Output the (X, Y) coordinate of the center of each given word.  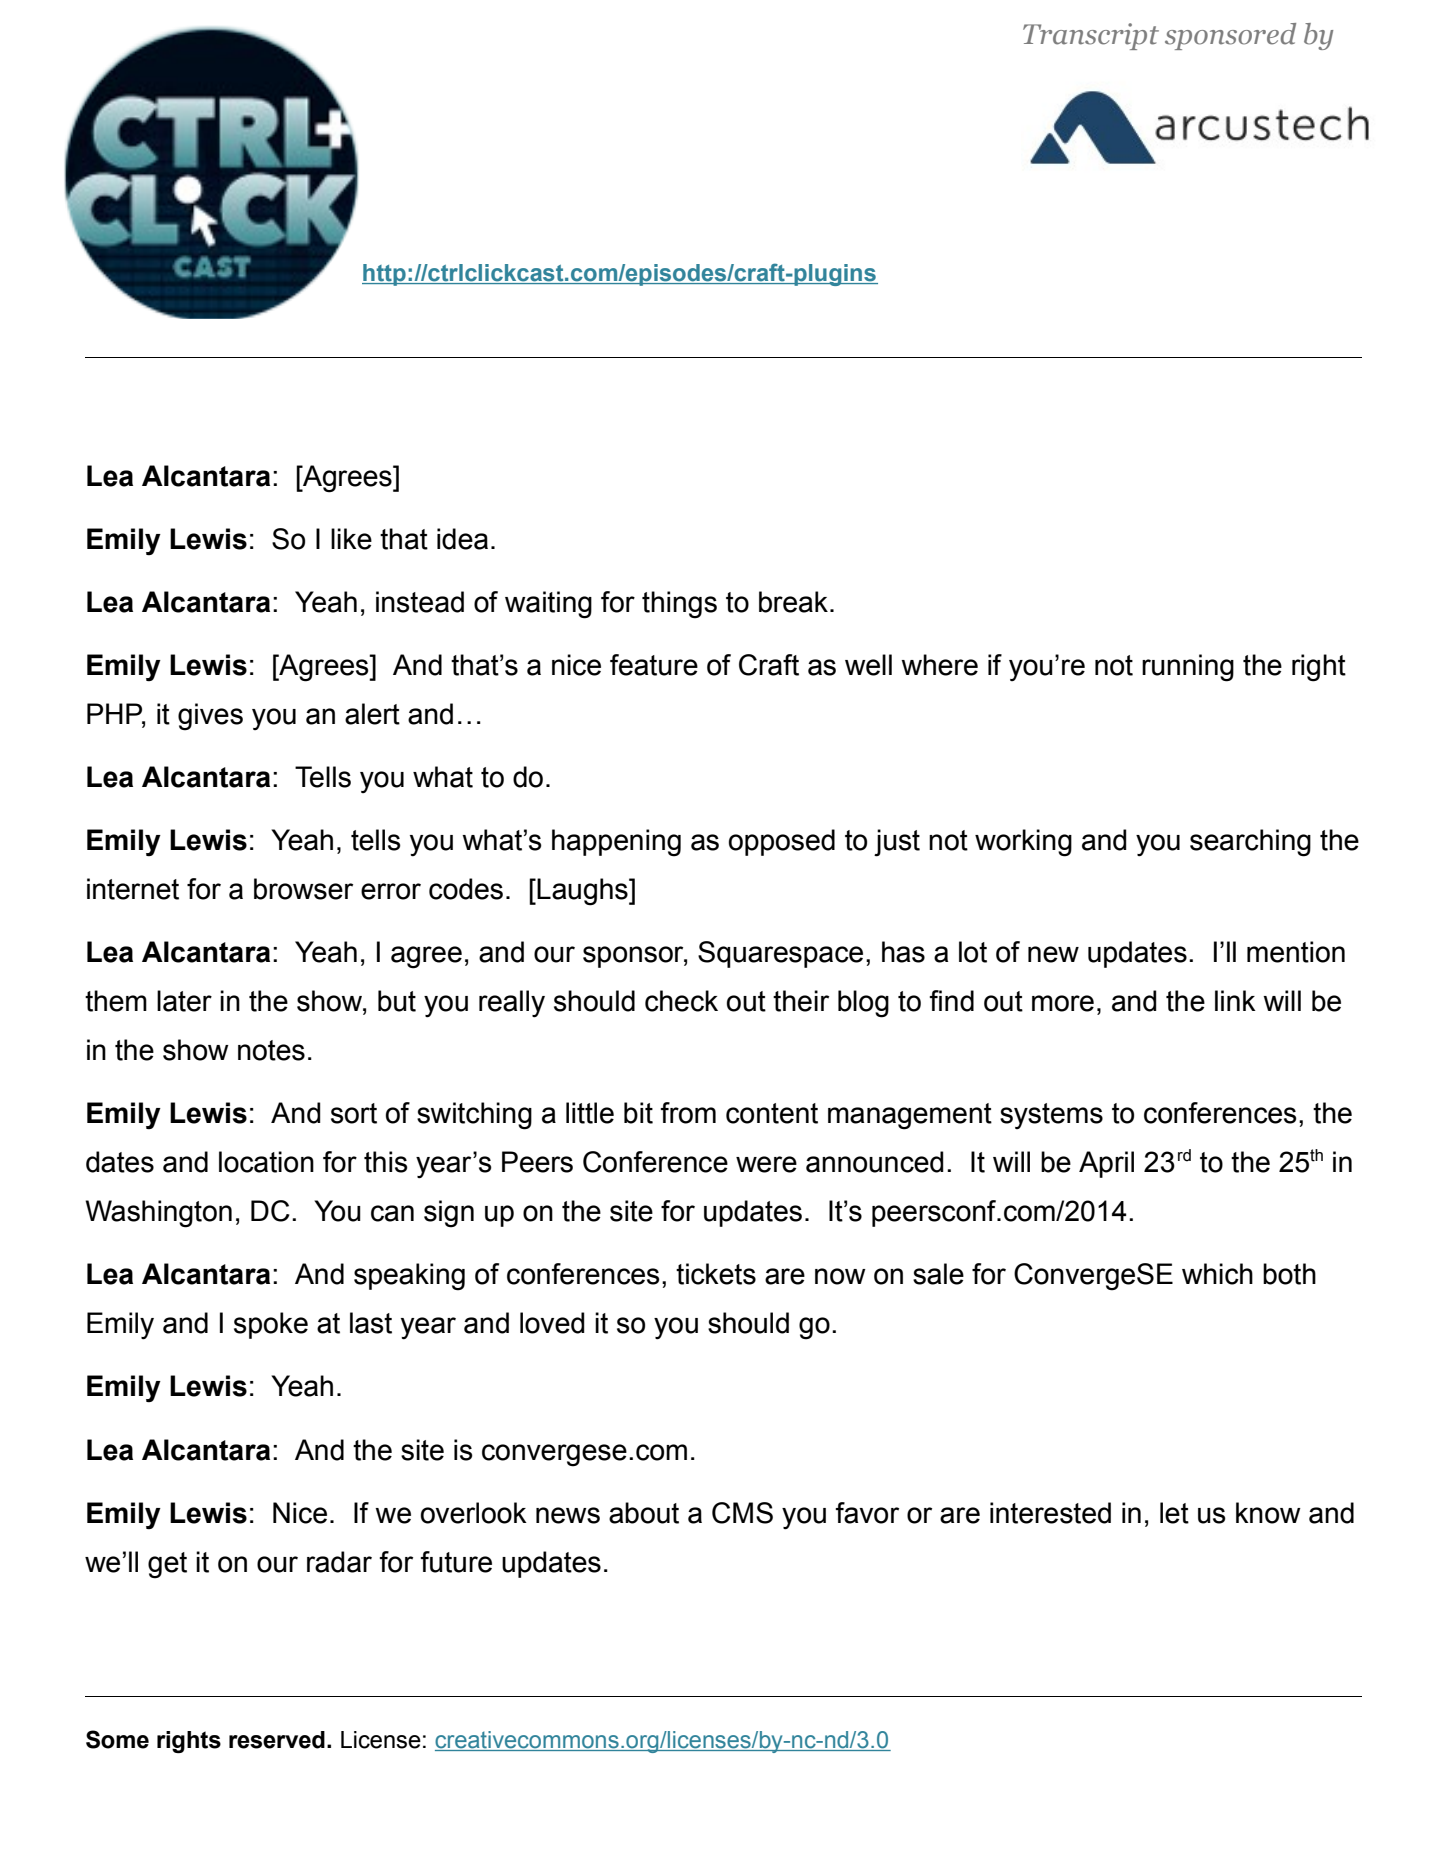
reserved (277, 1740)
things (679, 605)
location (266, 1162)
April (1106, 1164)
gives (210, 717)
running (1188, 668)
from (688, 1113)
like (351, 539)
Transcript (1091, 36)
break (793, 602)
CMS (742, 1513)
